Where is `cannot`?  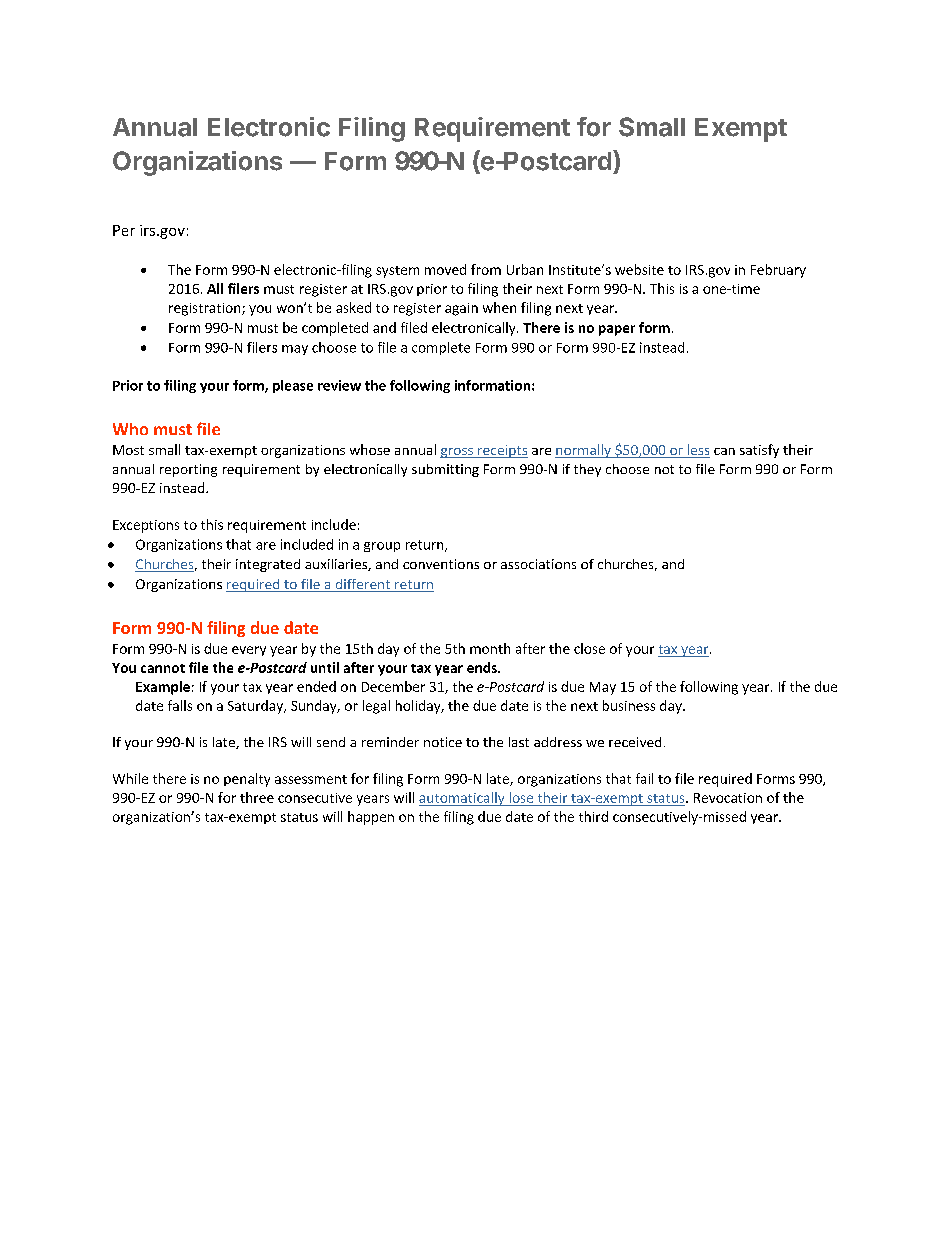
cannot is located at coordinates (163, 668).
